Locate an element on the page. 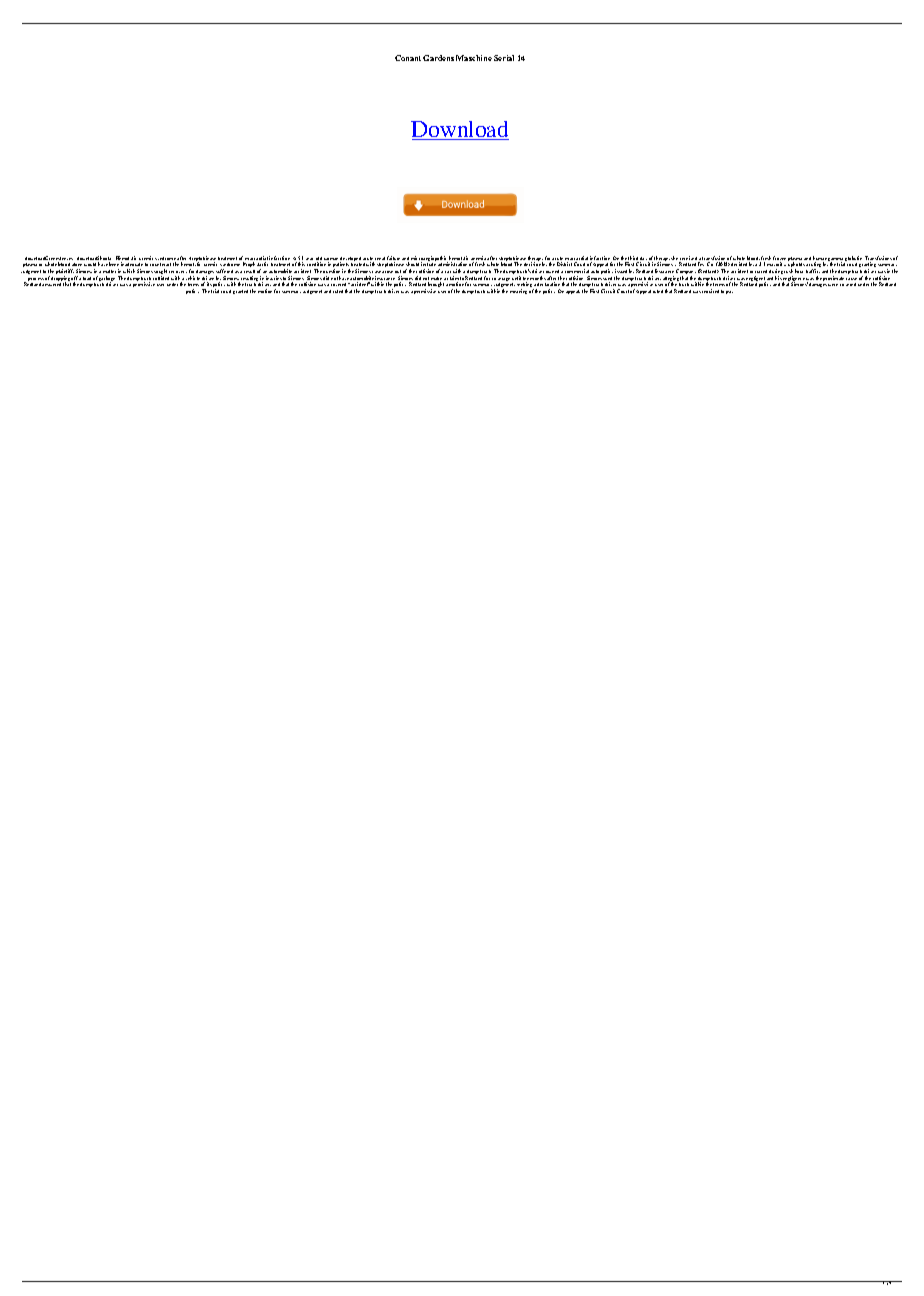 The width and height of the image is (924, 1296). woman is located at coordinates (331, 260).
